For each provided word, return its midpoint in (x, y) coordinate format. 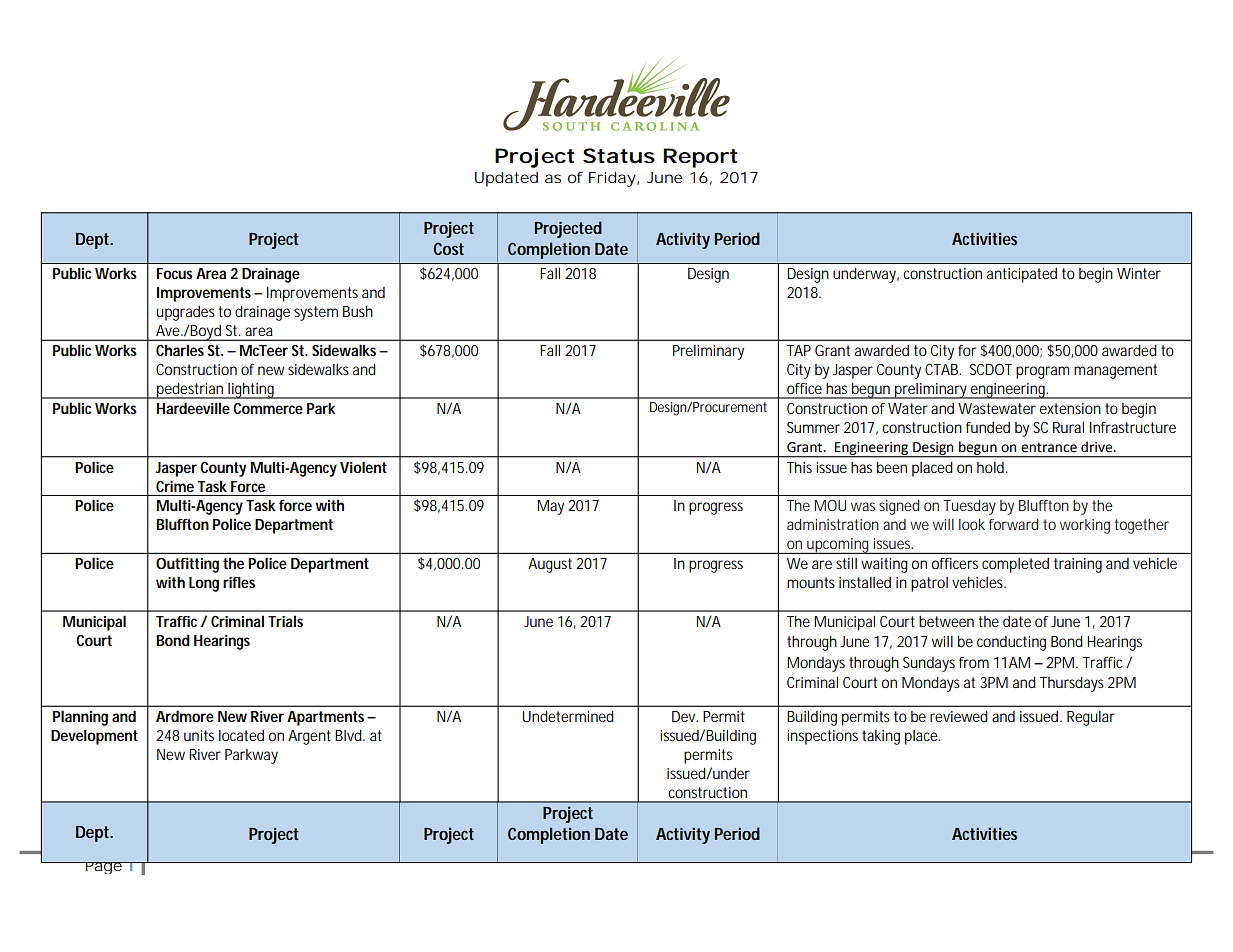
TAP (799, 350)
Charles (180, 350)
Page (104, 868)
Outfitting (187, 565)
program (1042, 372)
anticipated (1022, 275)
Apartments (327, 718)
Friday (612, 179)
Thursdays (1072, 684)
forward (1013, 524)
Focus (174, 273)
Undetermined (568, 716)
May (550, 507)
